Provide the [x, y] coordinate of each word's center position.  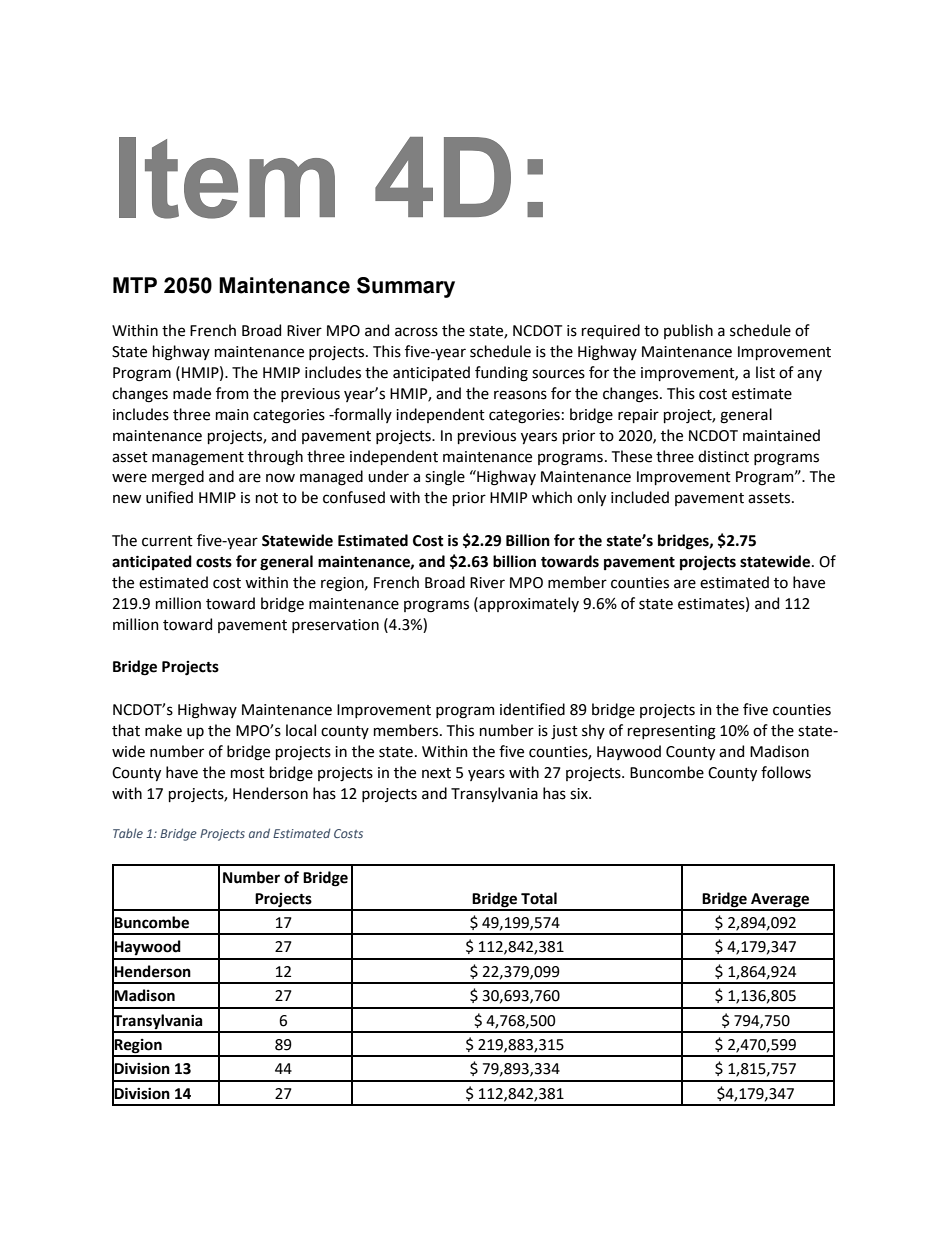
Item [227, 178]
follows [786, 772]
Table [128, 833]
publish [688, 331]
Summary [406, 287]
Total [539, 898]
